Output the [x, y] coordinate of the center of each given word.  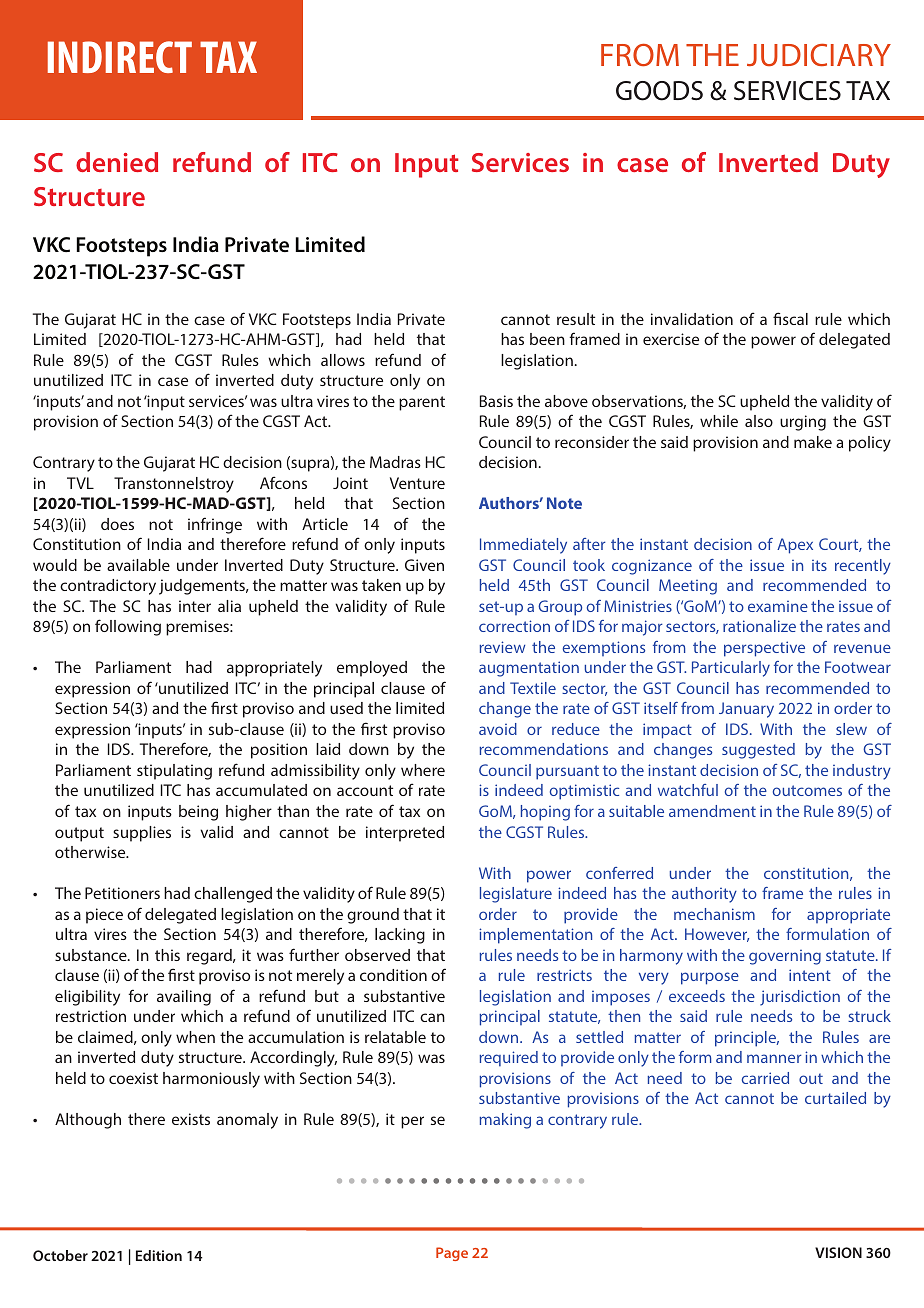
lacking [400, 936]
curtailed [835, 1098]
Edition [159, 1255]
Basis [496, 401]
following [128, 627]
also [759, 421]
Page [452, 1254]
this [167, 955]
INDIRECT [120, 57]
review [502, 647]
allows [343, 360]
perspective [764, 649]
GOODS [659, 91]
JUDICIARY [819, 54]
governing [785, 957]
